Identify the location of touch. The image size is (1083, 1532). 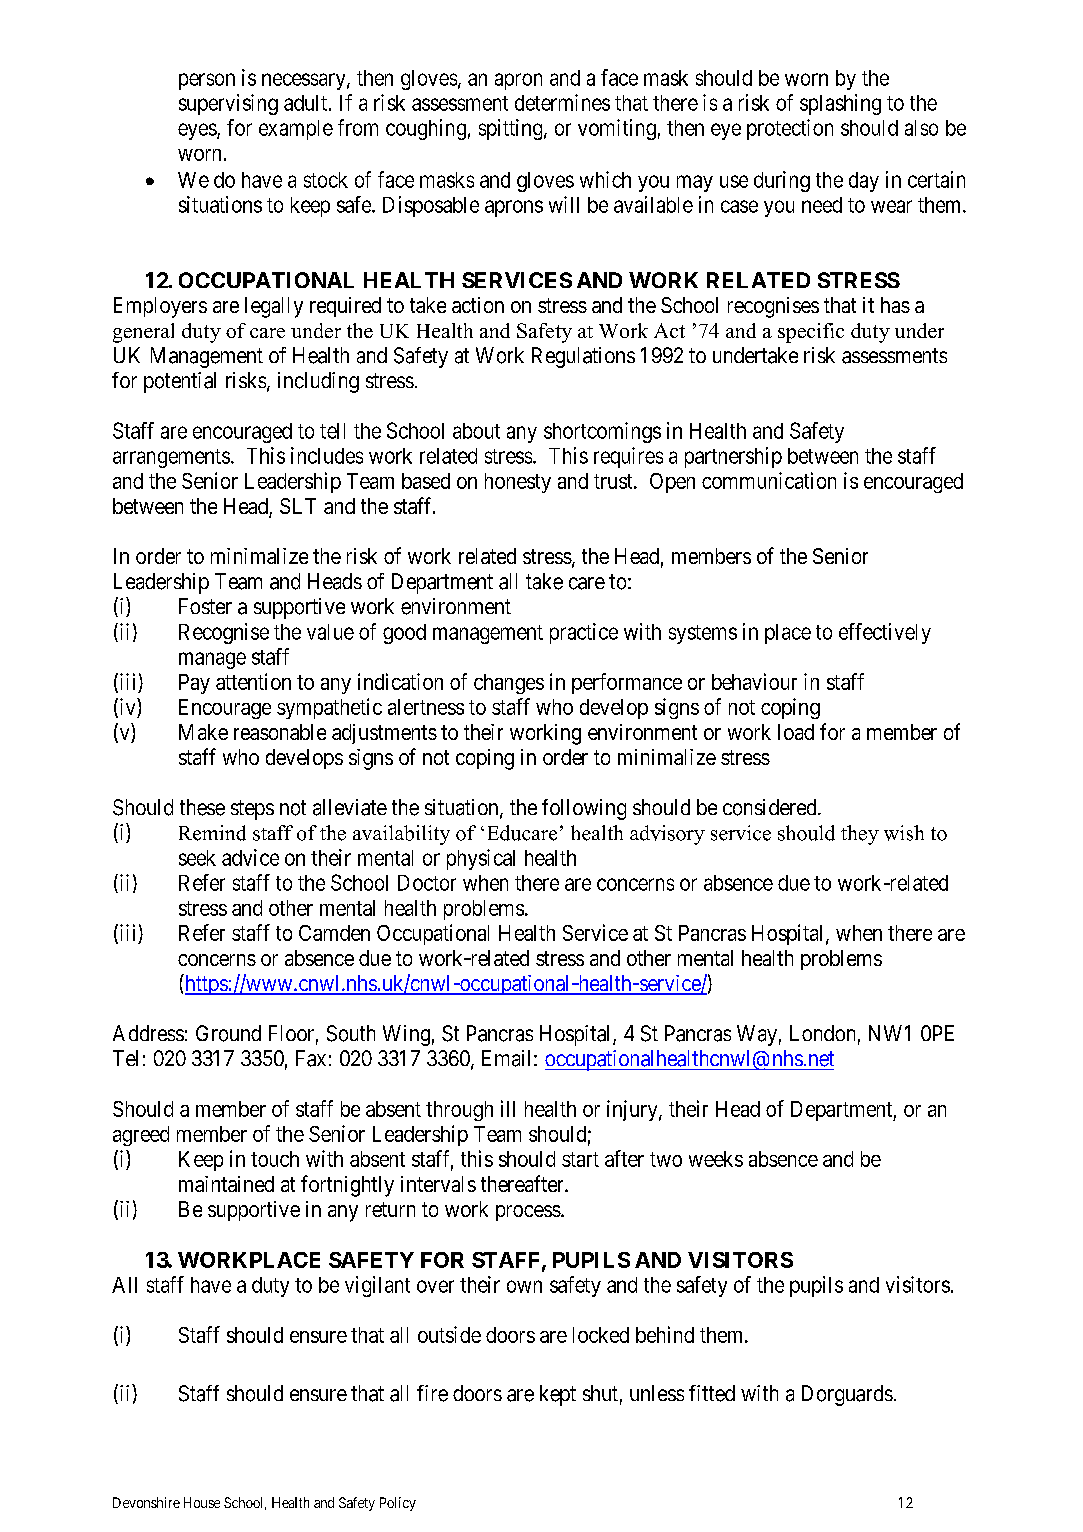
(275, 1159).
